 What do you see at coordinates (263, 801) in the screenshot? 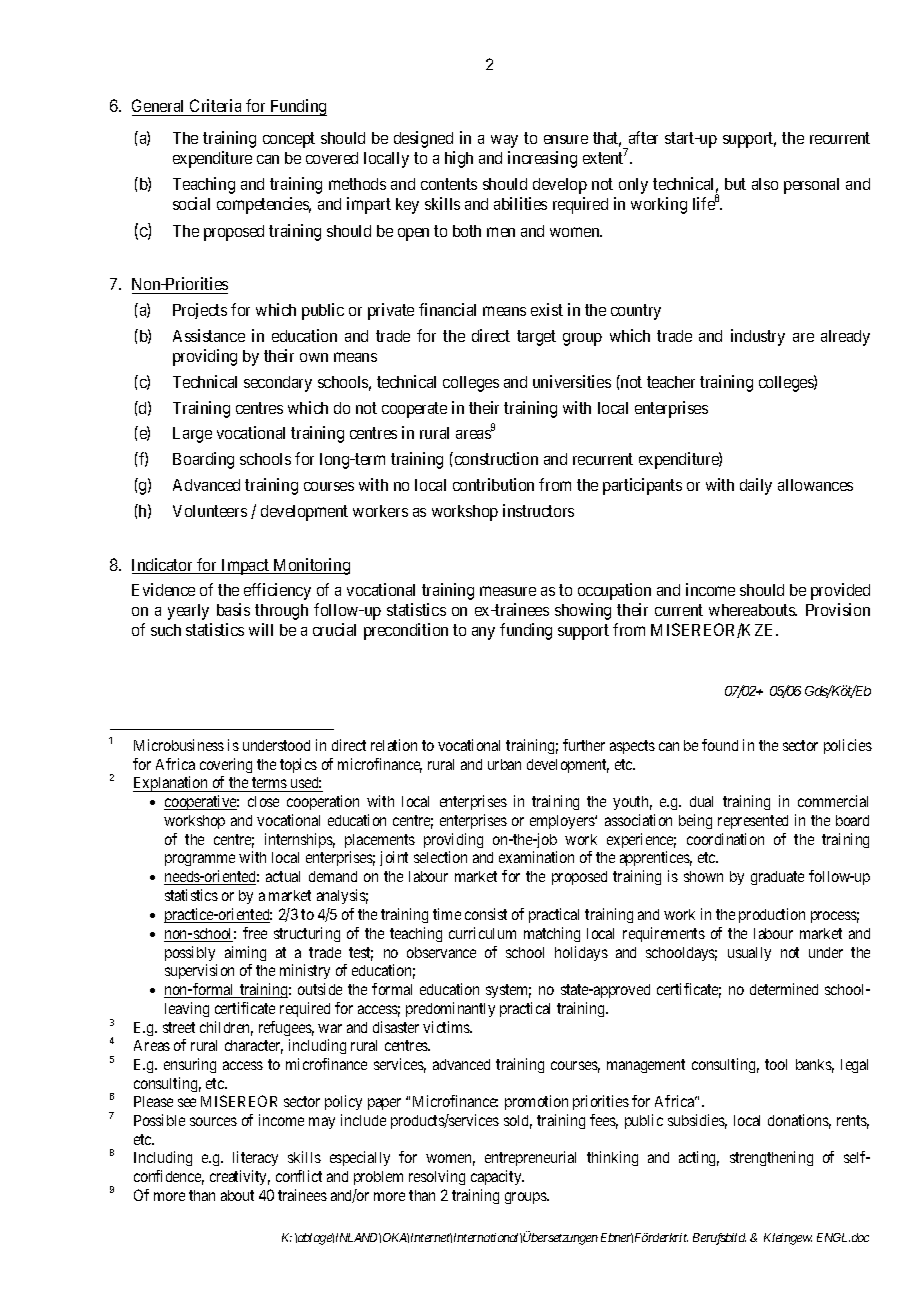
I see `close` at bounding box center [263, 801].
